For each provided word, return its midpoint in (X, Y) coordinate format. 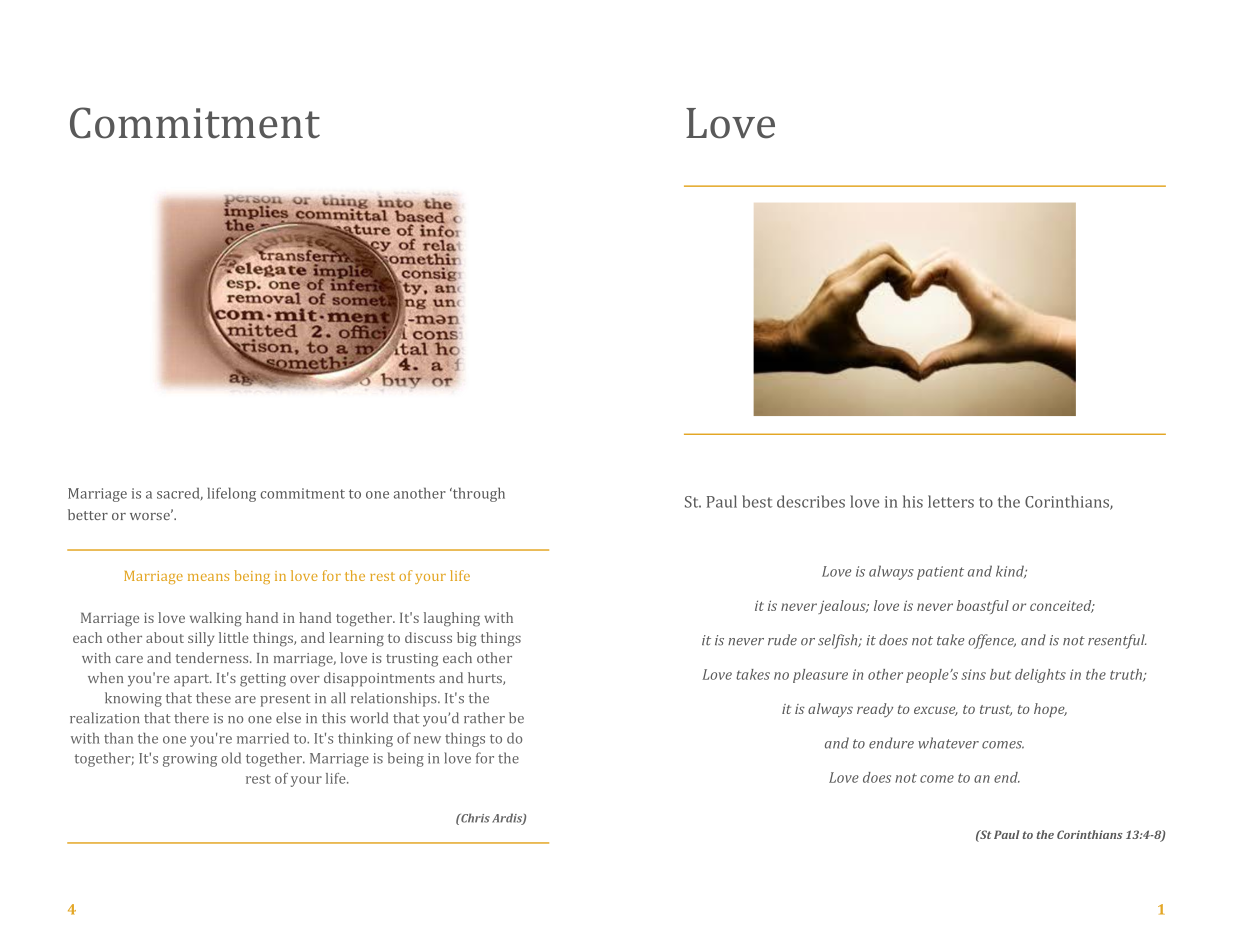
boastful (982, 607)
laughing (452, 619)
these (213, 698)
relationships (395, 699)
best (757, 501)
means (208, 577)
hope (1050, 710)
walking (216, 619)
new (427, 740)
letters (951, 501)
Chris (474, 818)
